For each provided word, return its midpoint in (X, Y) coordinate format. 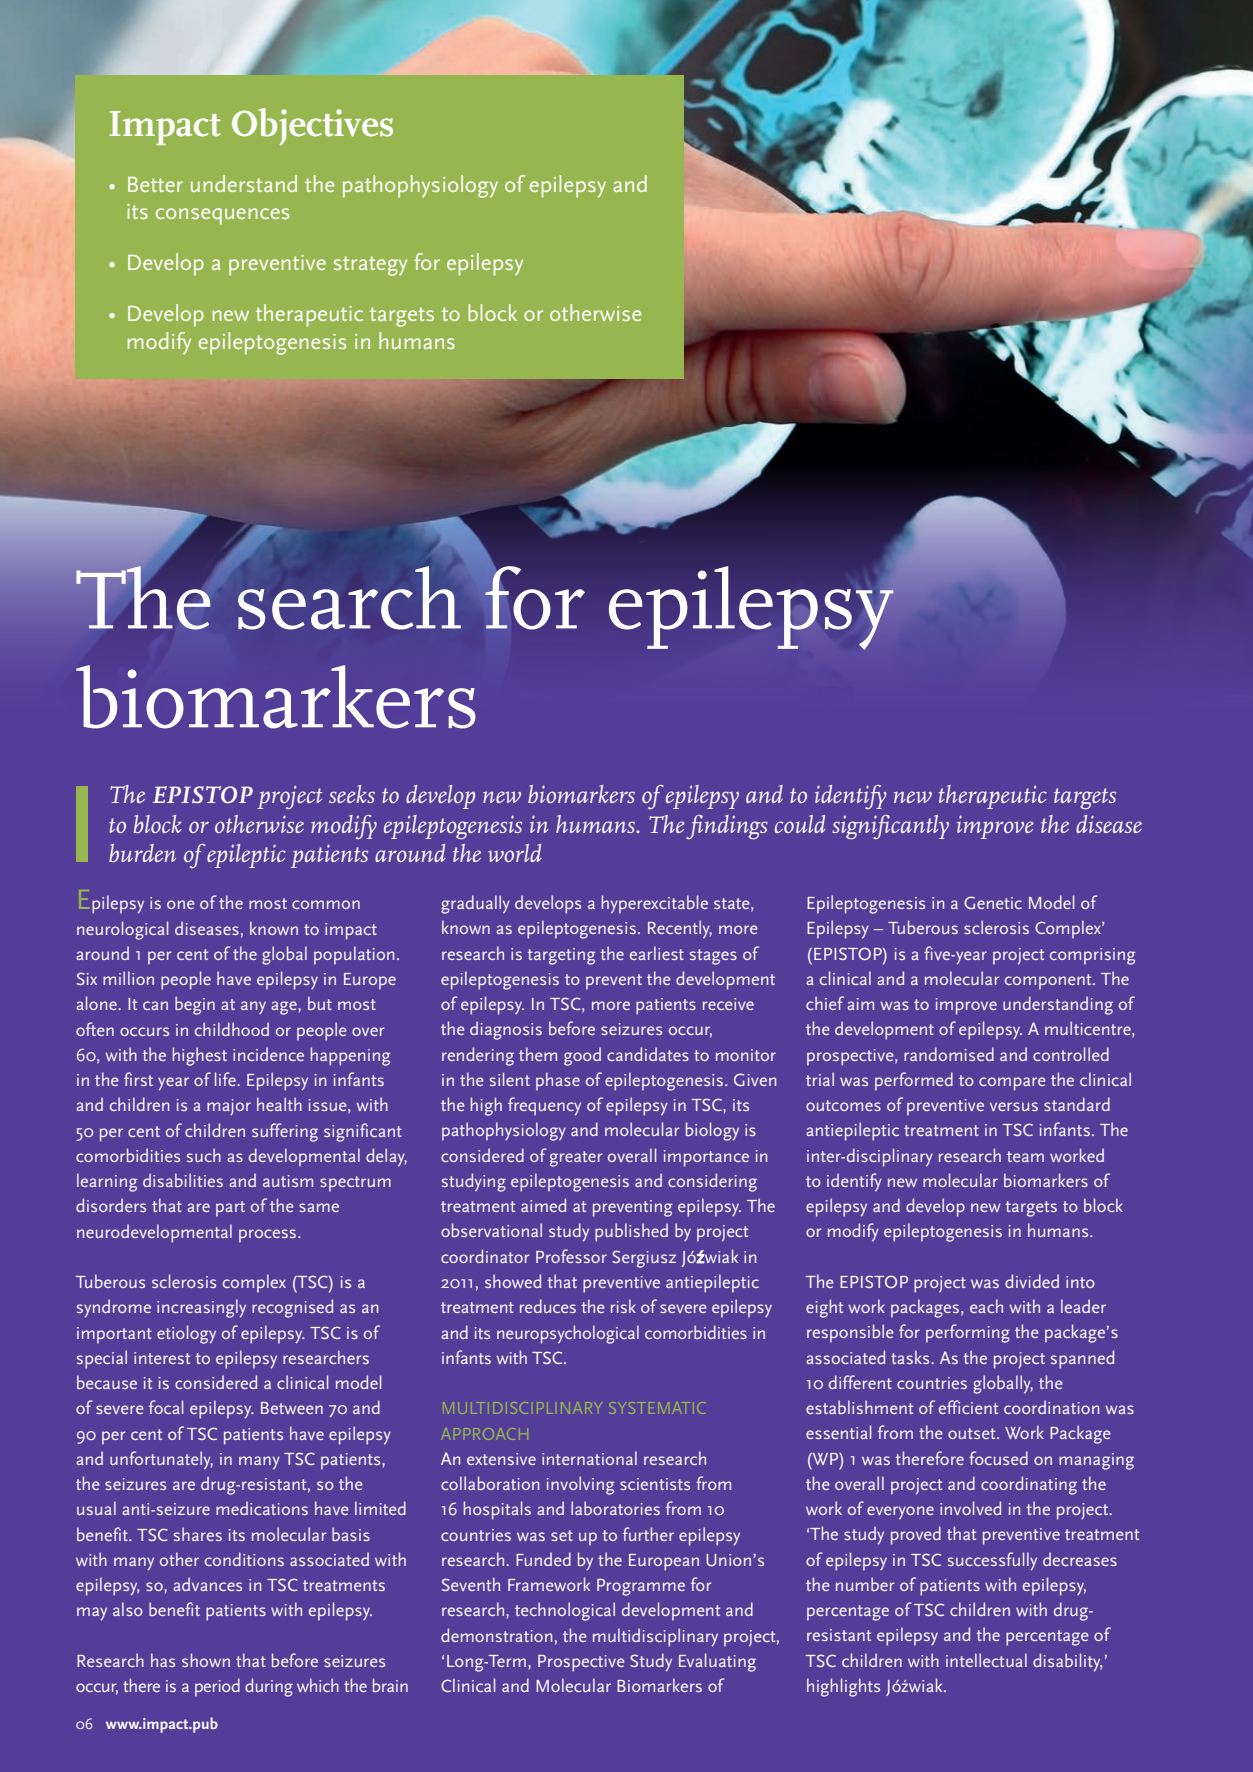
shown (206, 1660)
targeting (561, 956)
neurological (122, 930)
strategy (370, 266)
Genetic (993, 902)
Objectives (312, 126)
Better (155, 184)
